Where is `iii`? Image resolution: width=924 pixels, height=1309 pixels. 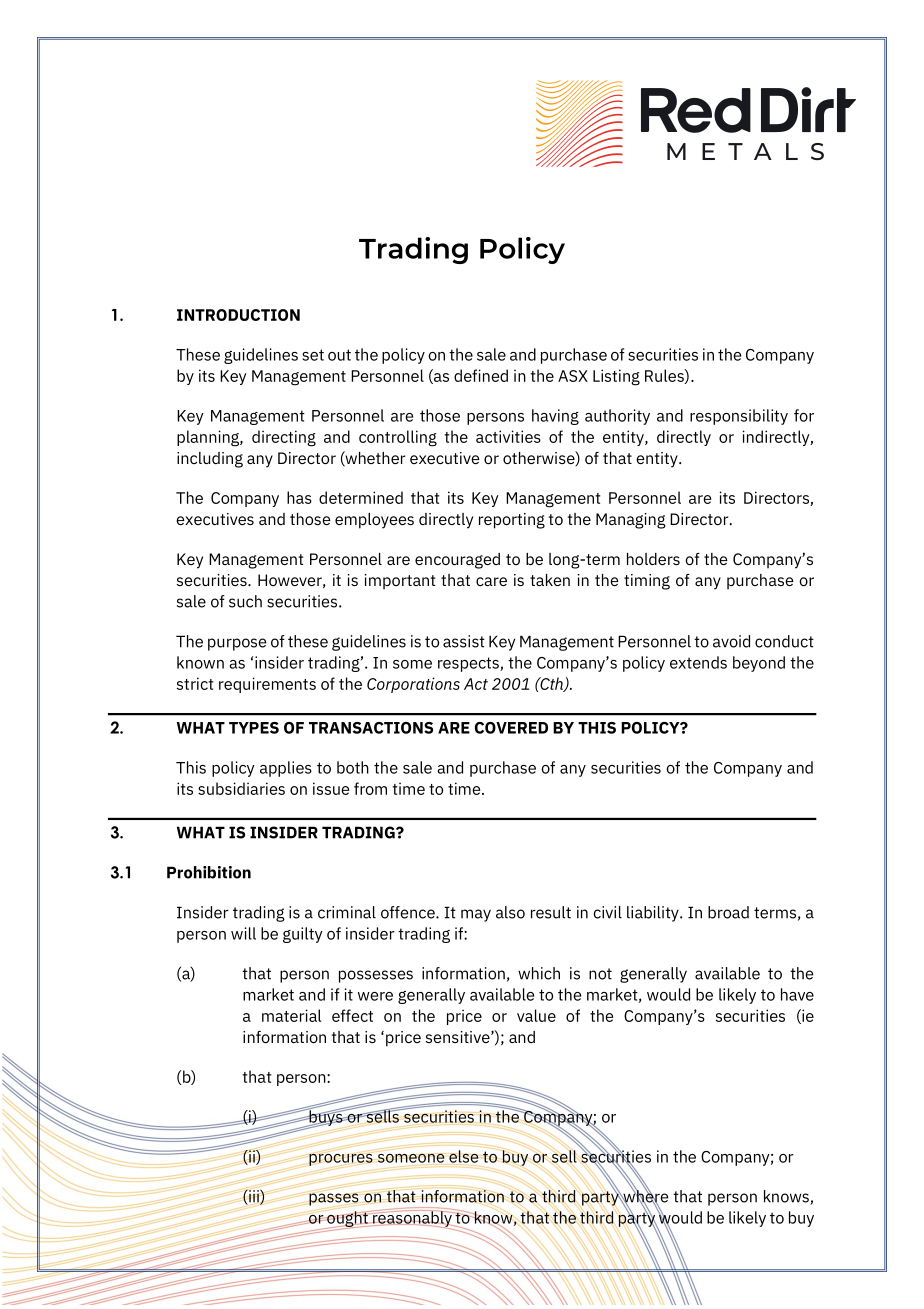 iii is located at coordinates (254, 1197).
